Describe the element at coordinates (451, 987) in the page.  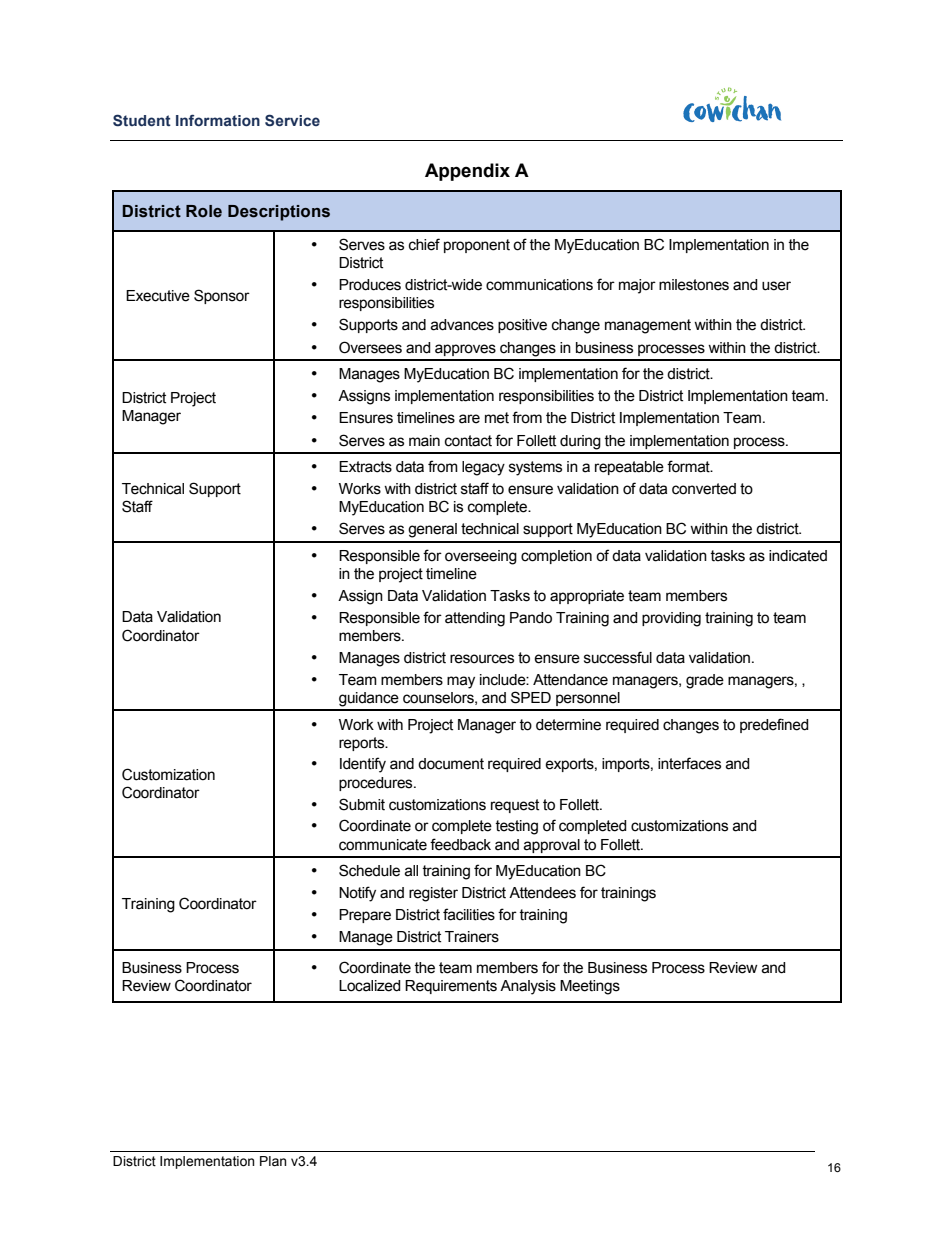
I see `Requirements` at that location.
